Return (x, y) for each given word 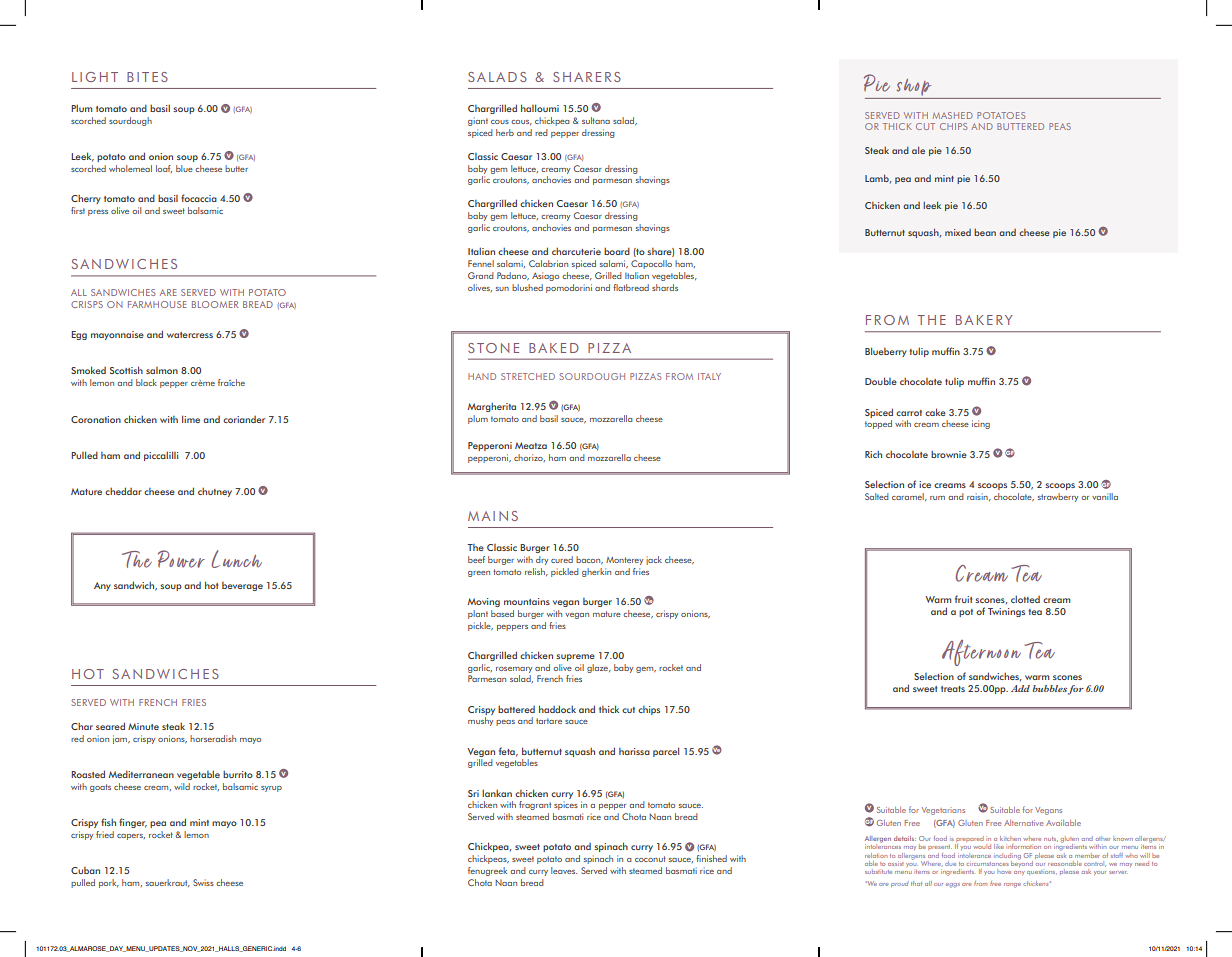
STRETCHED (528, 376)
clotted (1025, 599)
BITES (147, 77)
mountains (527, 601)
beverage (242, 586)
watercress (190, 335)
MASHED (953, 115)
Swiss (203, 882)
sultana (596, 120)
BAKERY (984, 320)
